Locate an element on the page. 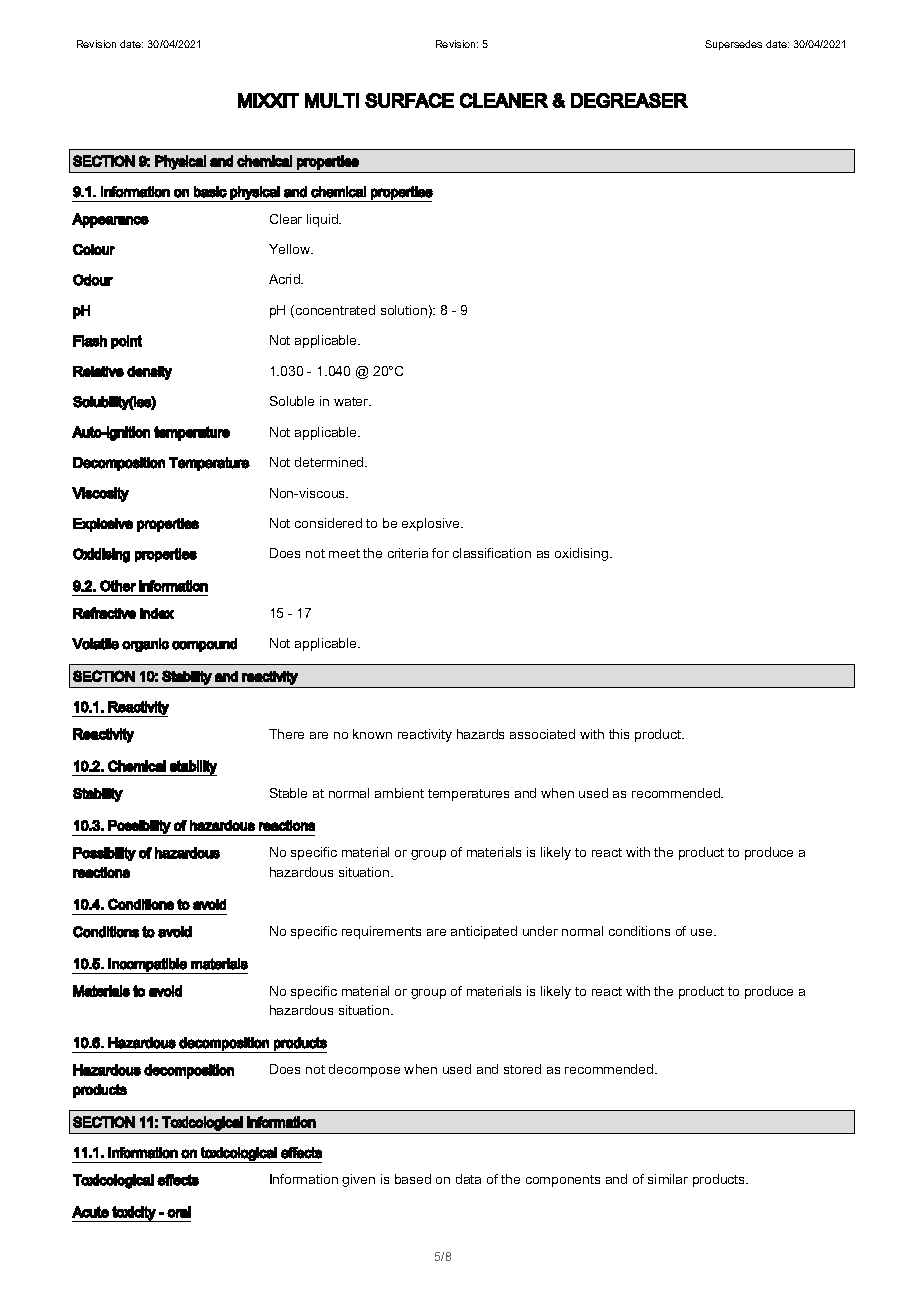 This page has height=1308, width=924. oral is located at coordinates (179, 1212).
